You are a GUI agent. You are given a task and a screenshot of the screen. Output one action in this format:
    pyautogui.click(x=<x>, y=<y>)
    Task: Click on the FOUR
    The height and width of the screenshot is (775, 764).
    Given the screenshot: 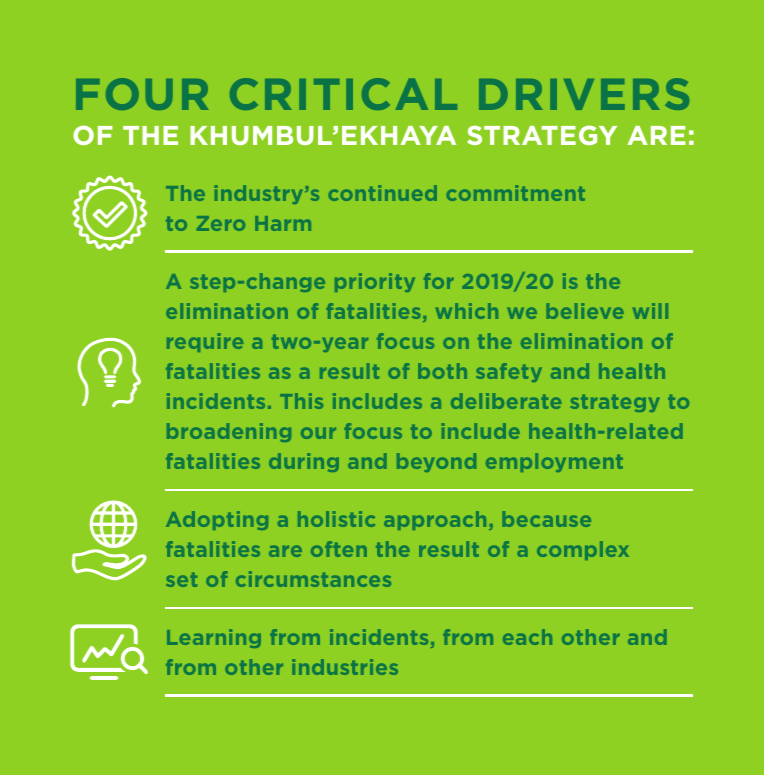 What is the action you would take?
    pyautogui.click(x=142, y=94)
